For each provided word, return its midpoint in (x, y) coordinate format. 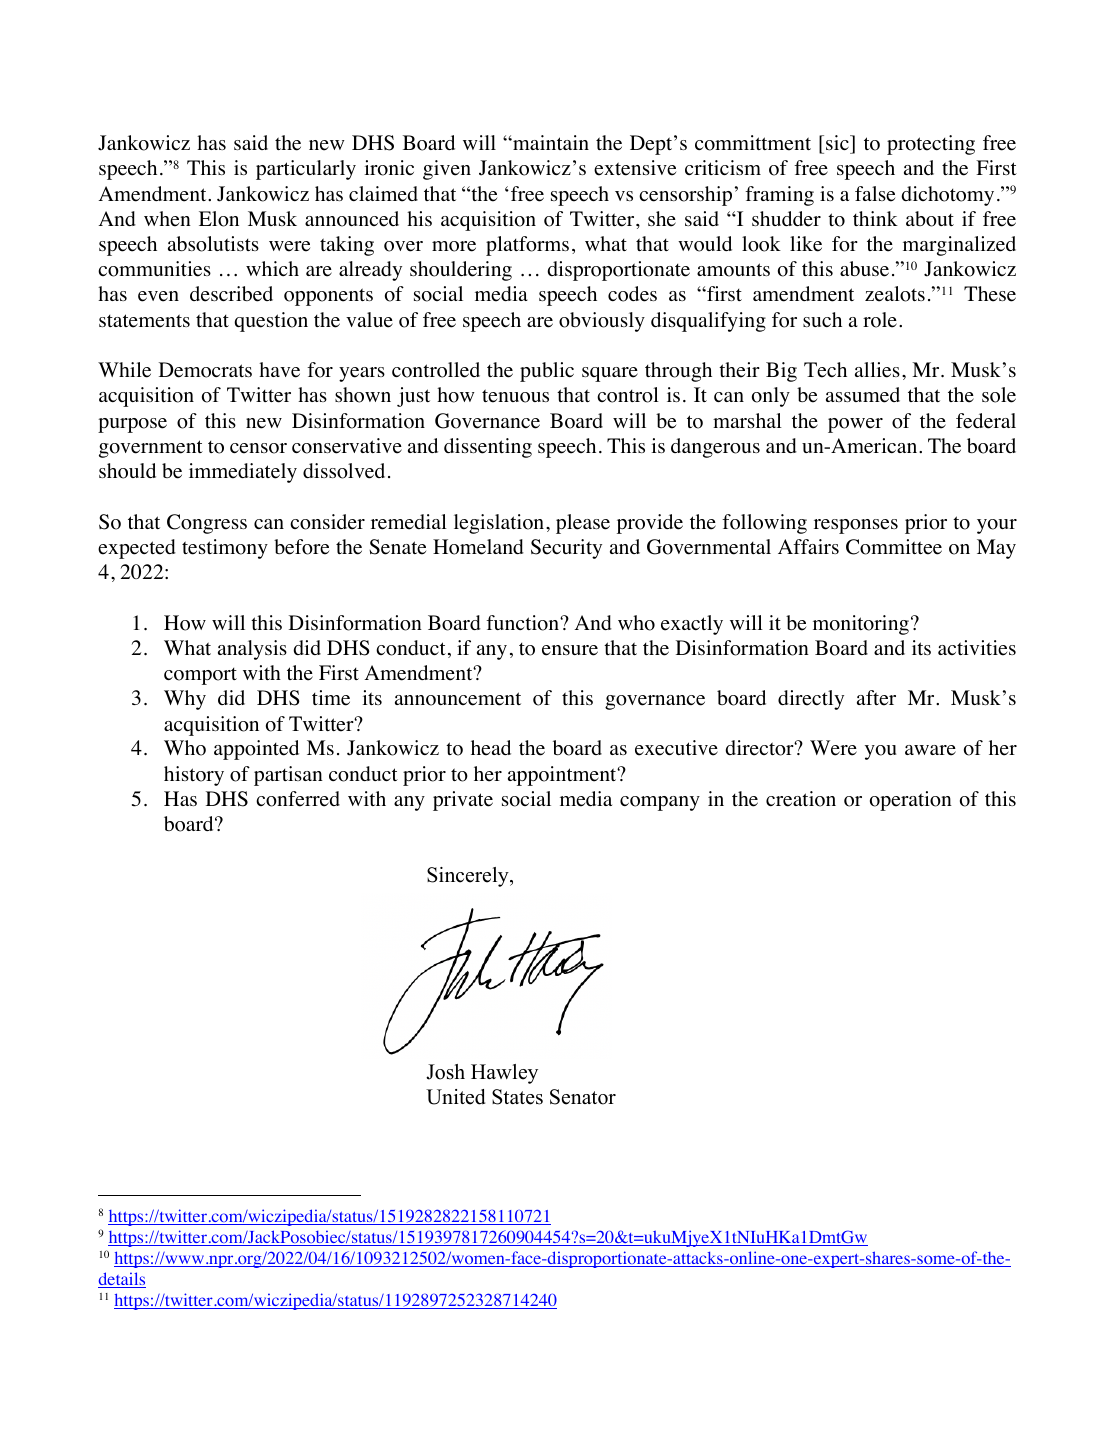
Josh (445, 1072)
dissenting (488, 448)
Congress (207, 524)
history (194, 776)
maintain (550, 142)
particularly (306, 170)
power (855, 425)
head (491, 748)
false (875, 194)
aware (930, 750)
